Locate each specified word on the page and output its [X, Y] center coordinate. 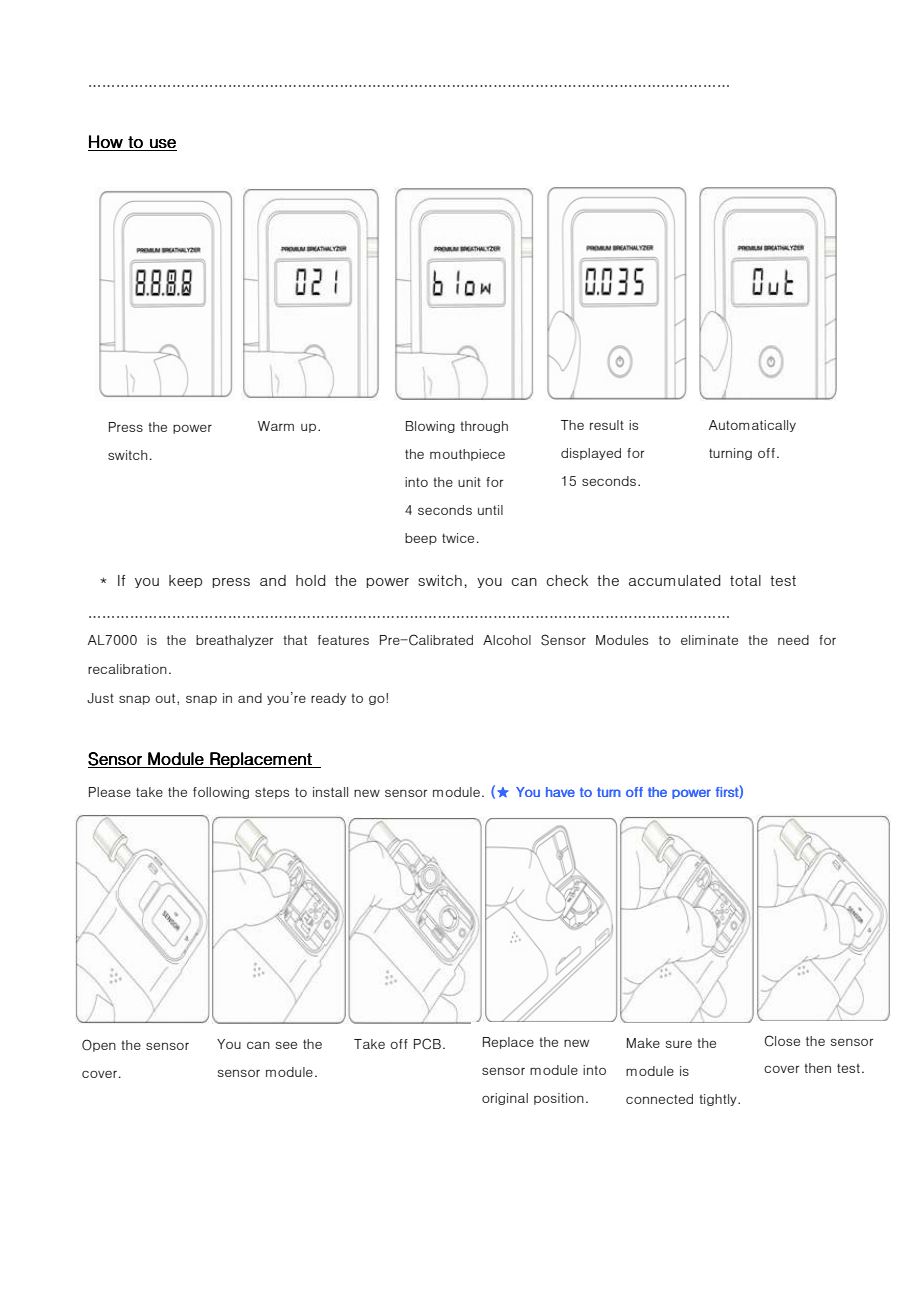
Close [782, 1041]
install [330, 792]
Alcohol [507, 640]
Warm [276, 426]
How [106, 143]
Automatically [752, 426]
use [162, 145]
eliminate [709, 640]
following [221, 793]
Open [99, 1045]
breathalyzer [234, 641]
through [484, 427]
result [607, 425]
